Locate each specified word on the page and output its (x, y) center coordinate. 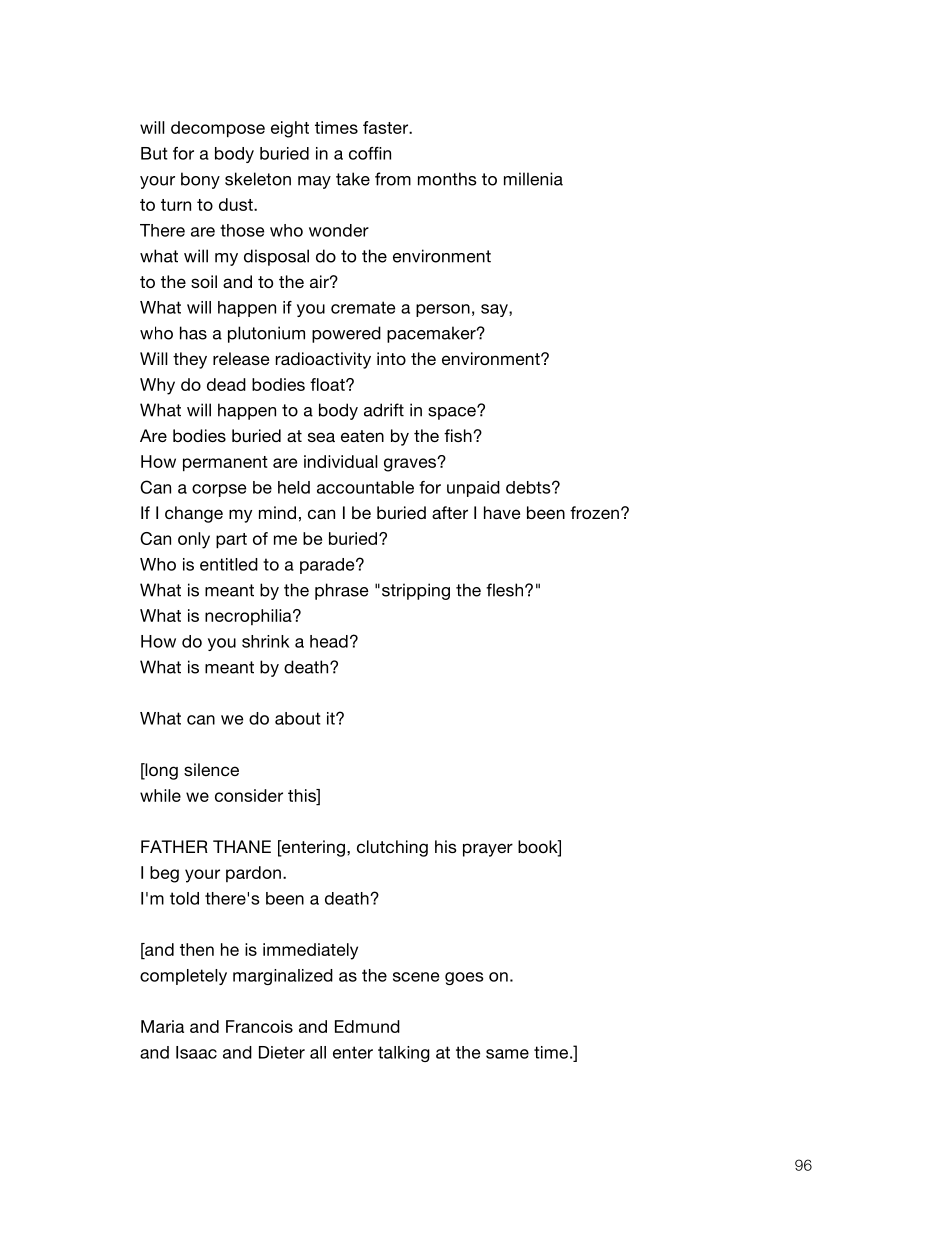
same (507, 1054)
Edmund (367, 1026)
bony (200, 180)
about (298, 718)
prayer (488, 850)
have (502, 512)
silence (211, 769)
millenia (533, 179)
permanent (225, 464)
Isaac (196, 1052)
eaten (362, 436)
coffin (370, 153)
